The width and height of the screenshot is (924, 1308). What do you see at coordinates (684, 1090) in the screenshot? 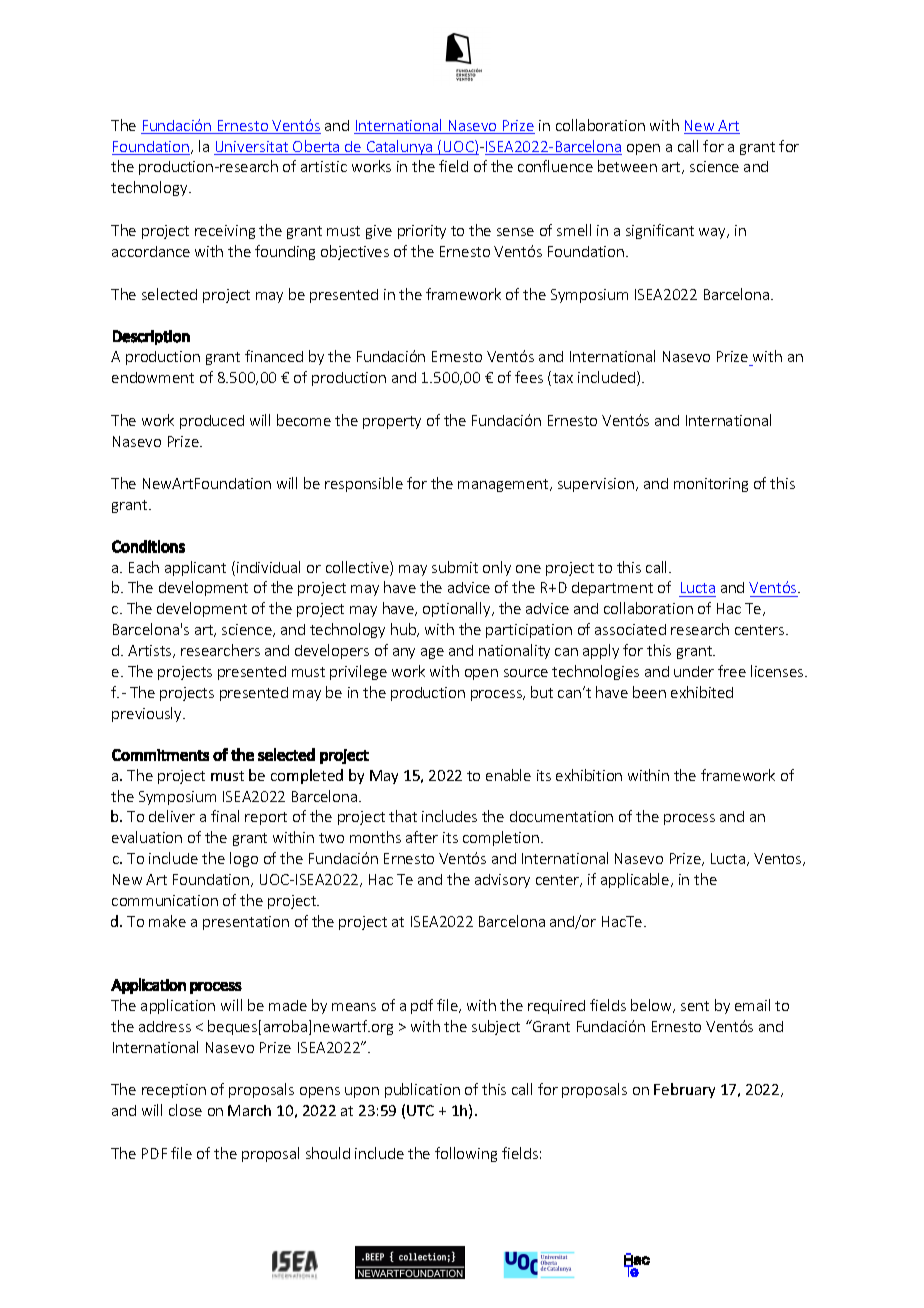
I see `February` at bounding box center [684, 1090].
